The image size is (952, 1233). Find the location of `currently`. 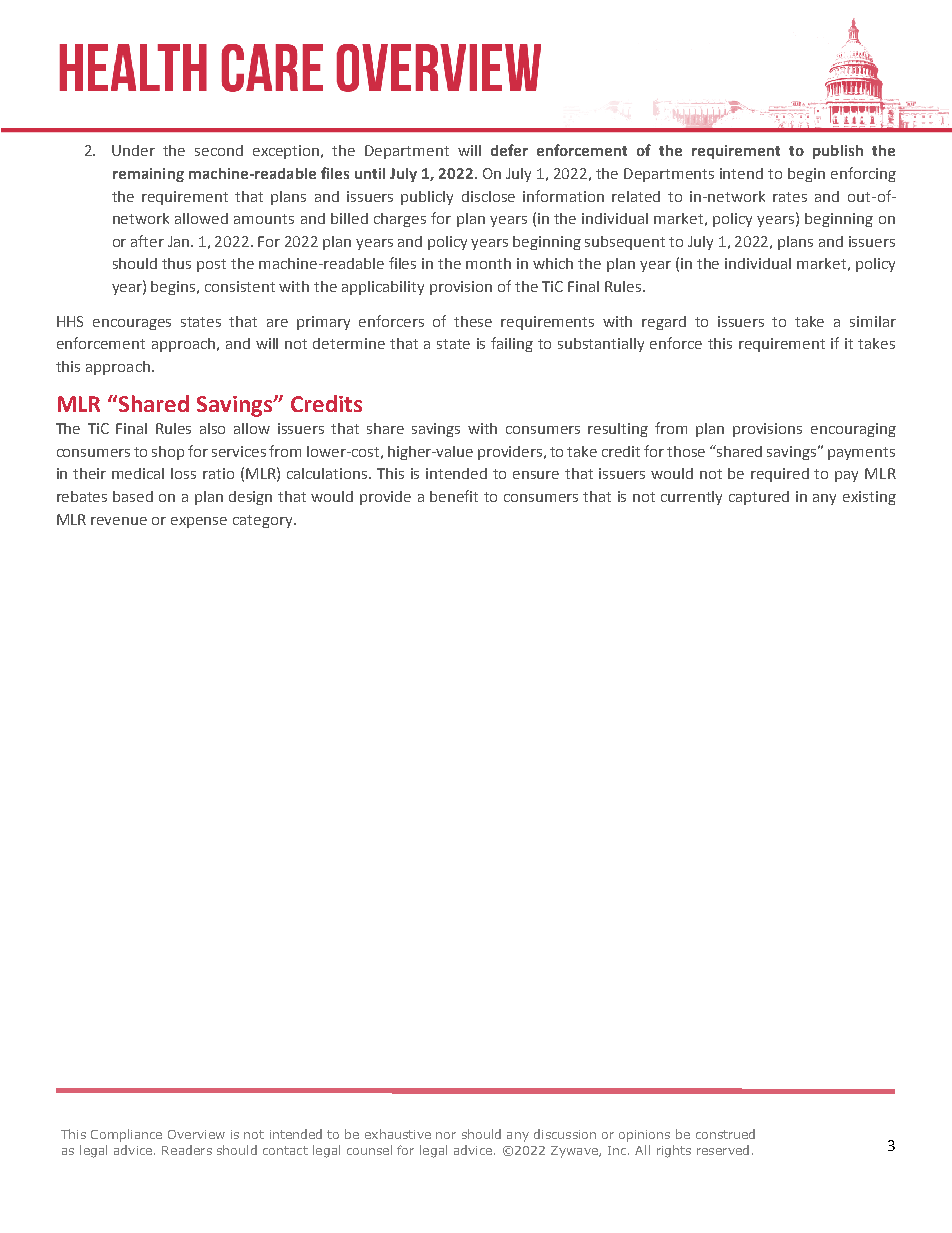

currently is located at coordinates (691, 498).
